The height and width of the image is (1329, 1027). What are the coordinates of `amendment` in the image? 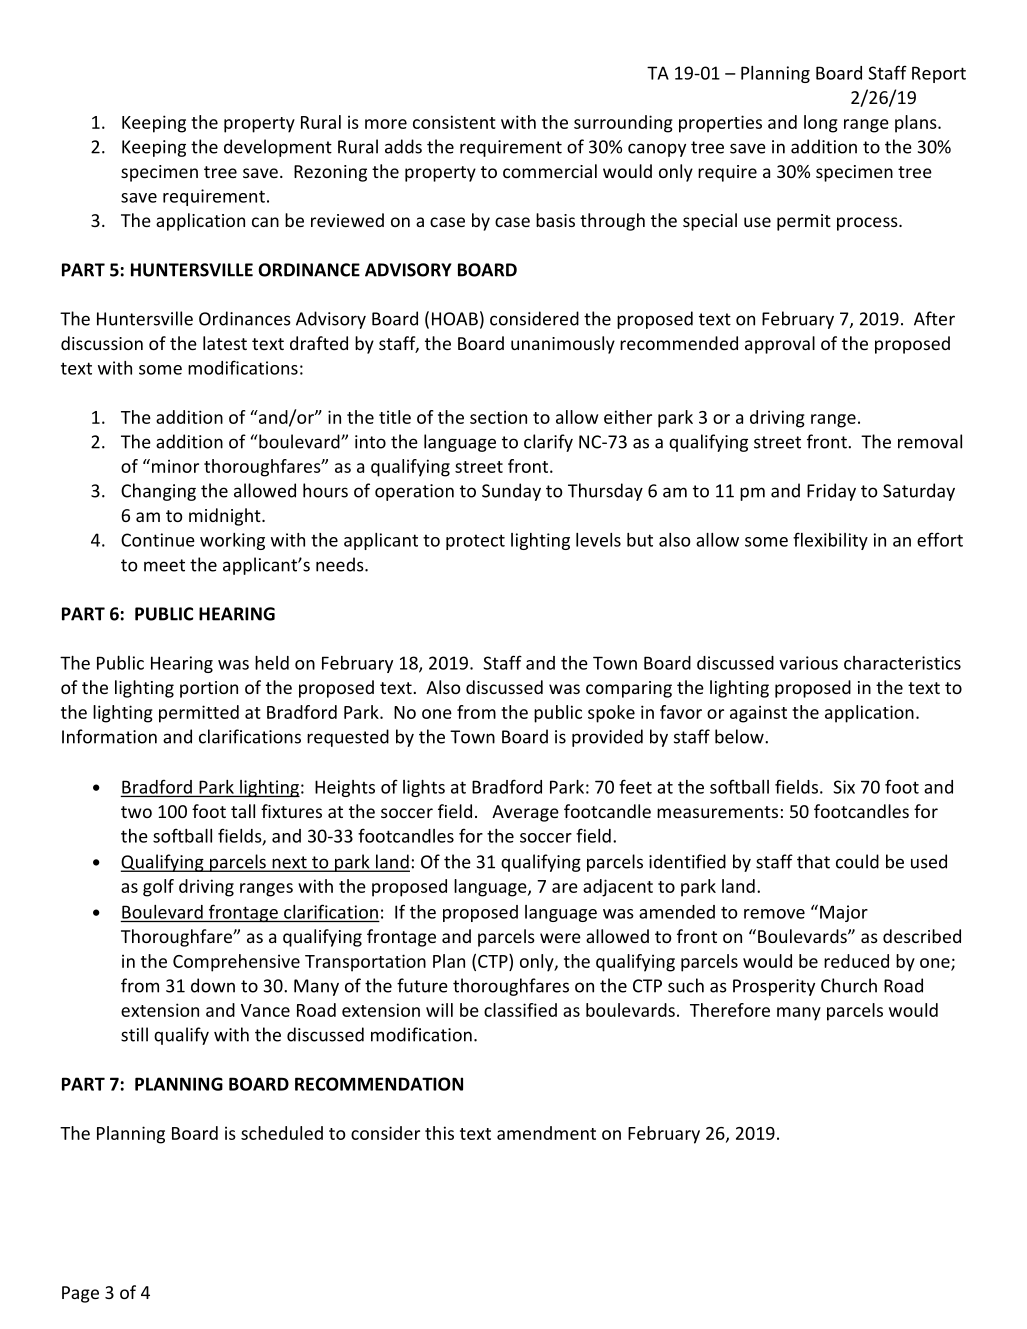 It's located at (546, 1133).
